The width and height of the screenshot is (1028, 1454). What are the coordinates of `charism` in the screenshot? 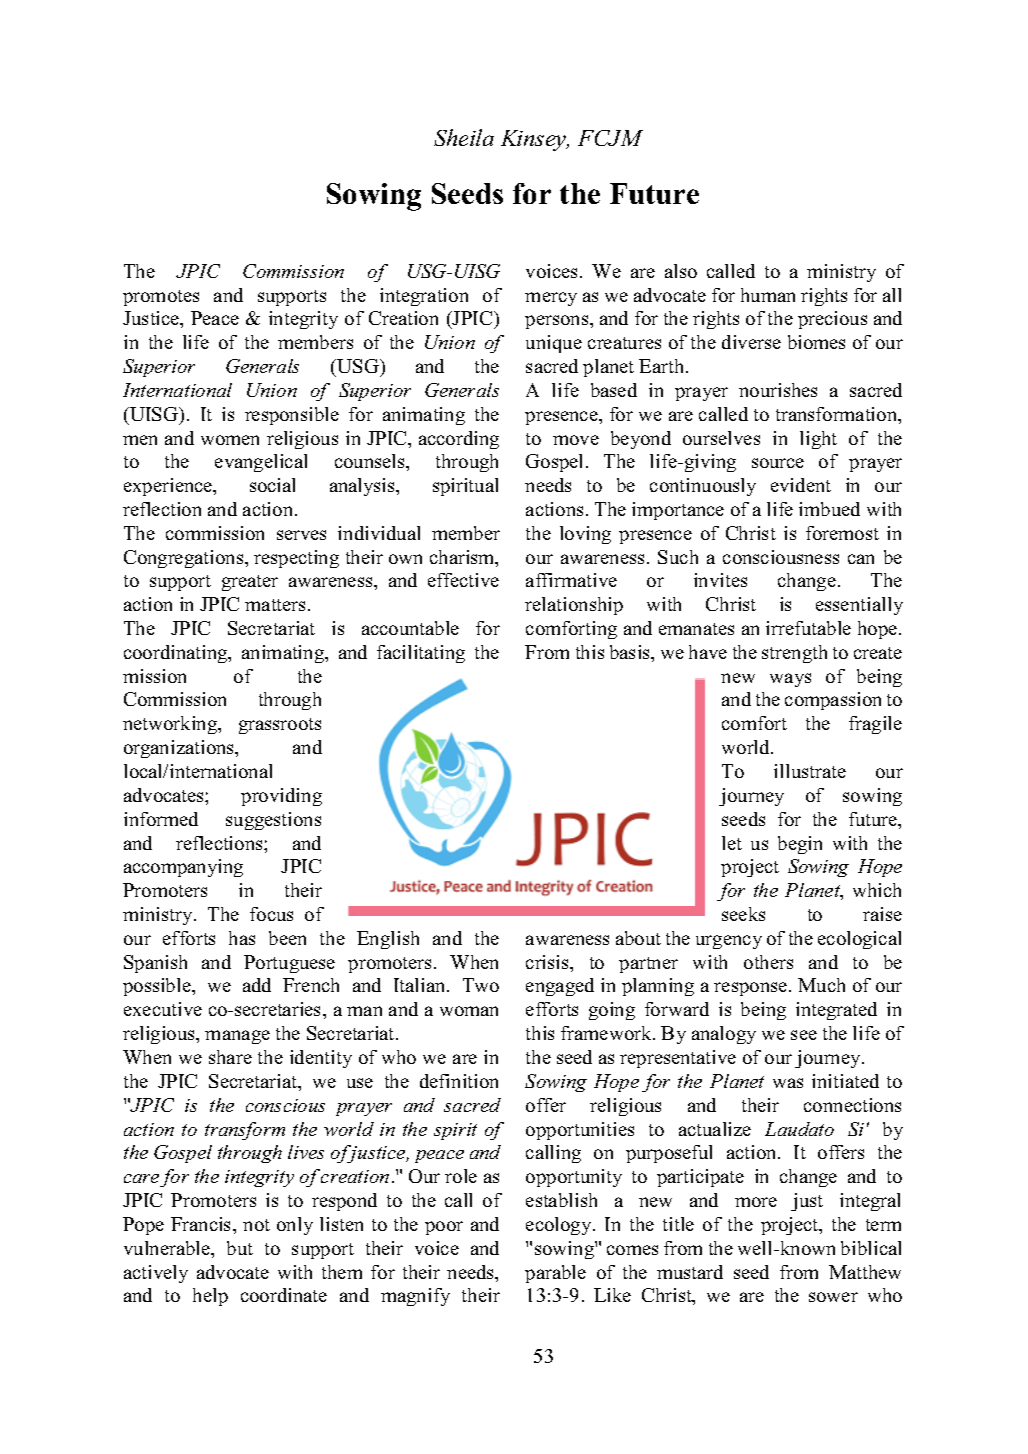 It's located at (463, 558).
